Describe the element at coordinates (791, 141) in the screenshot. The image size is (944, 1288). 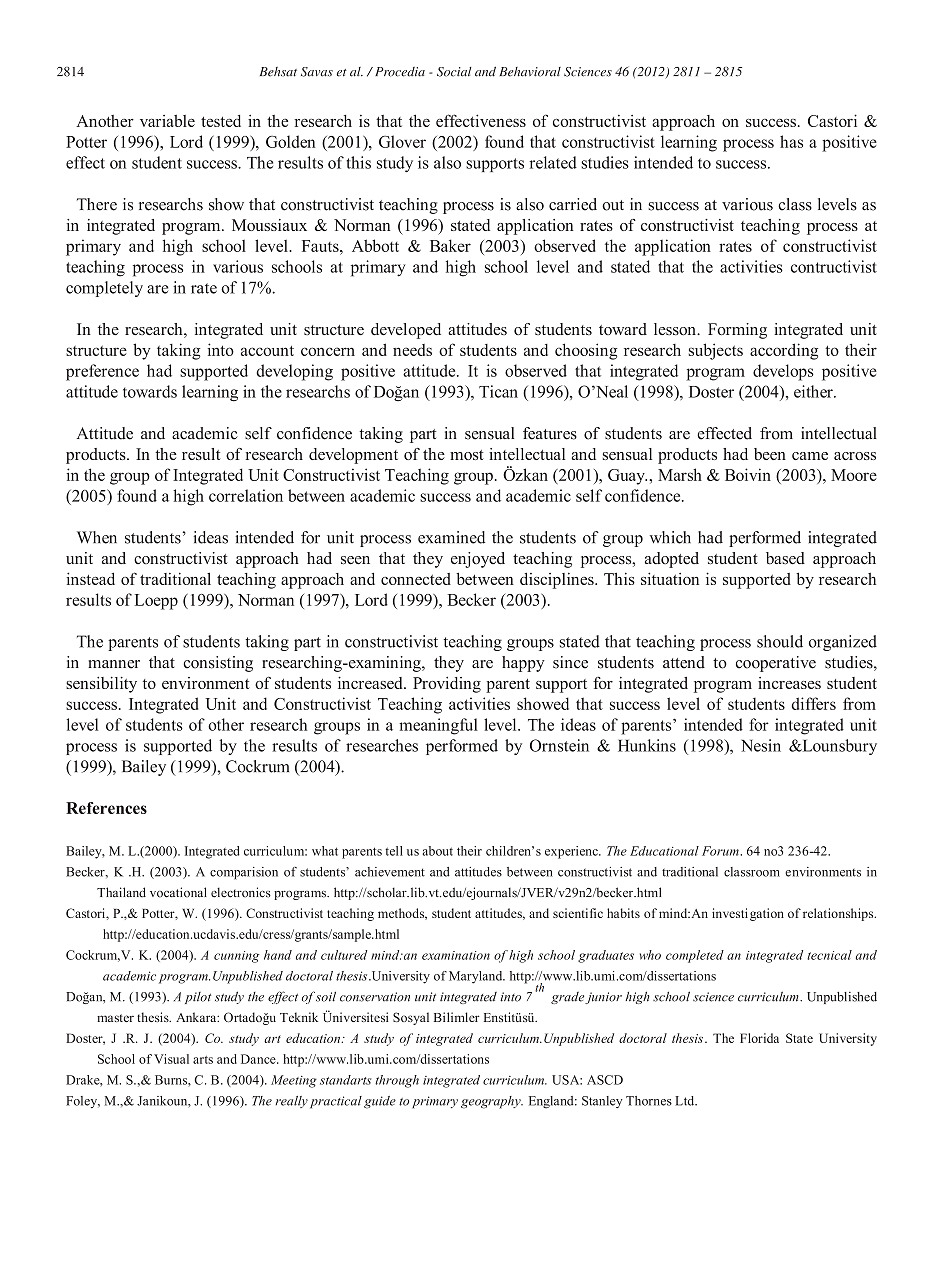
I see `has` at that location.
